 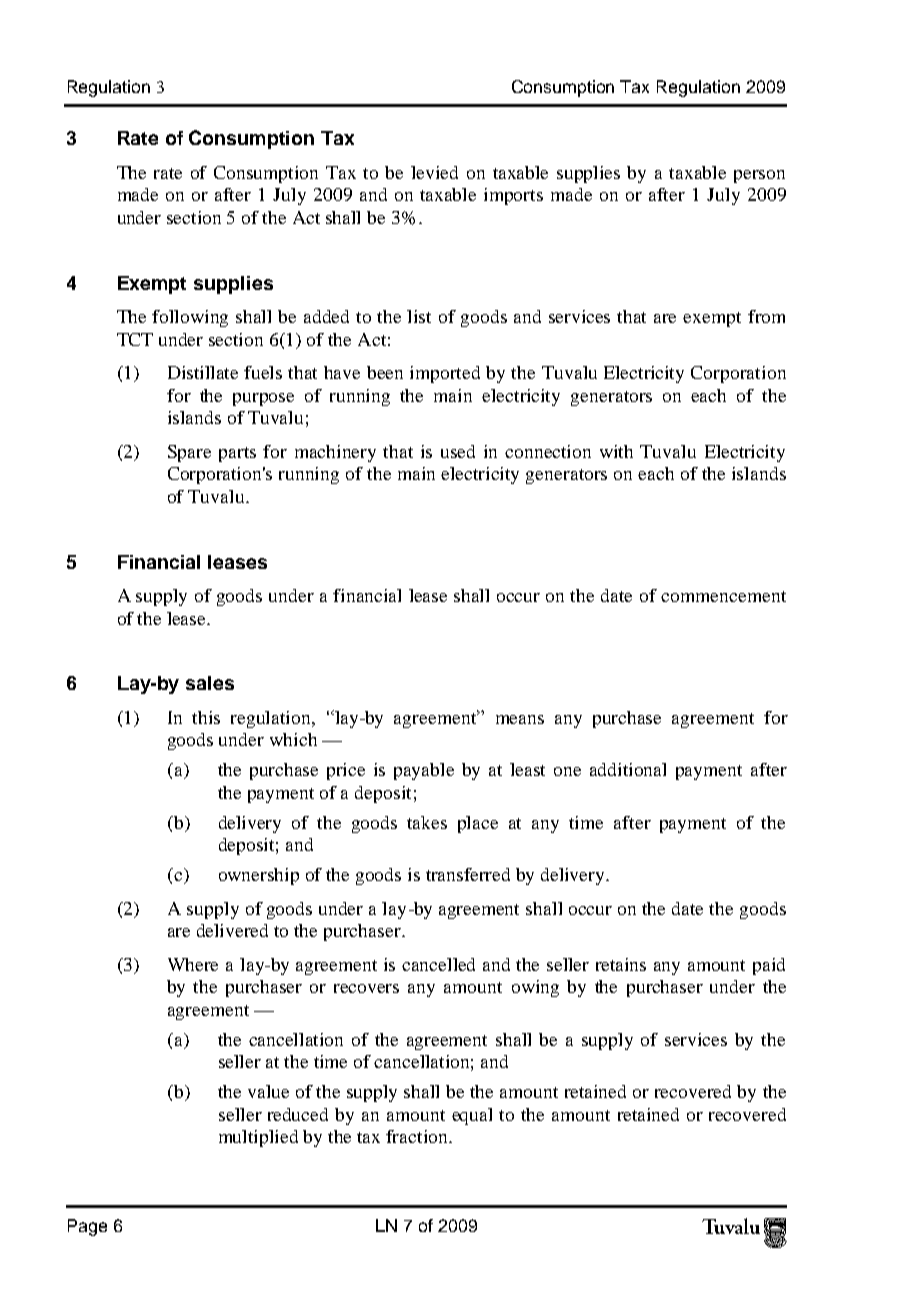 What do you see at coordinates (759, 176) in the screenshot?
I see `person` at bounding box center [759, 176].
